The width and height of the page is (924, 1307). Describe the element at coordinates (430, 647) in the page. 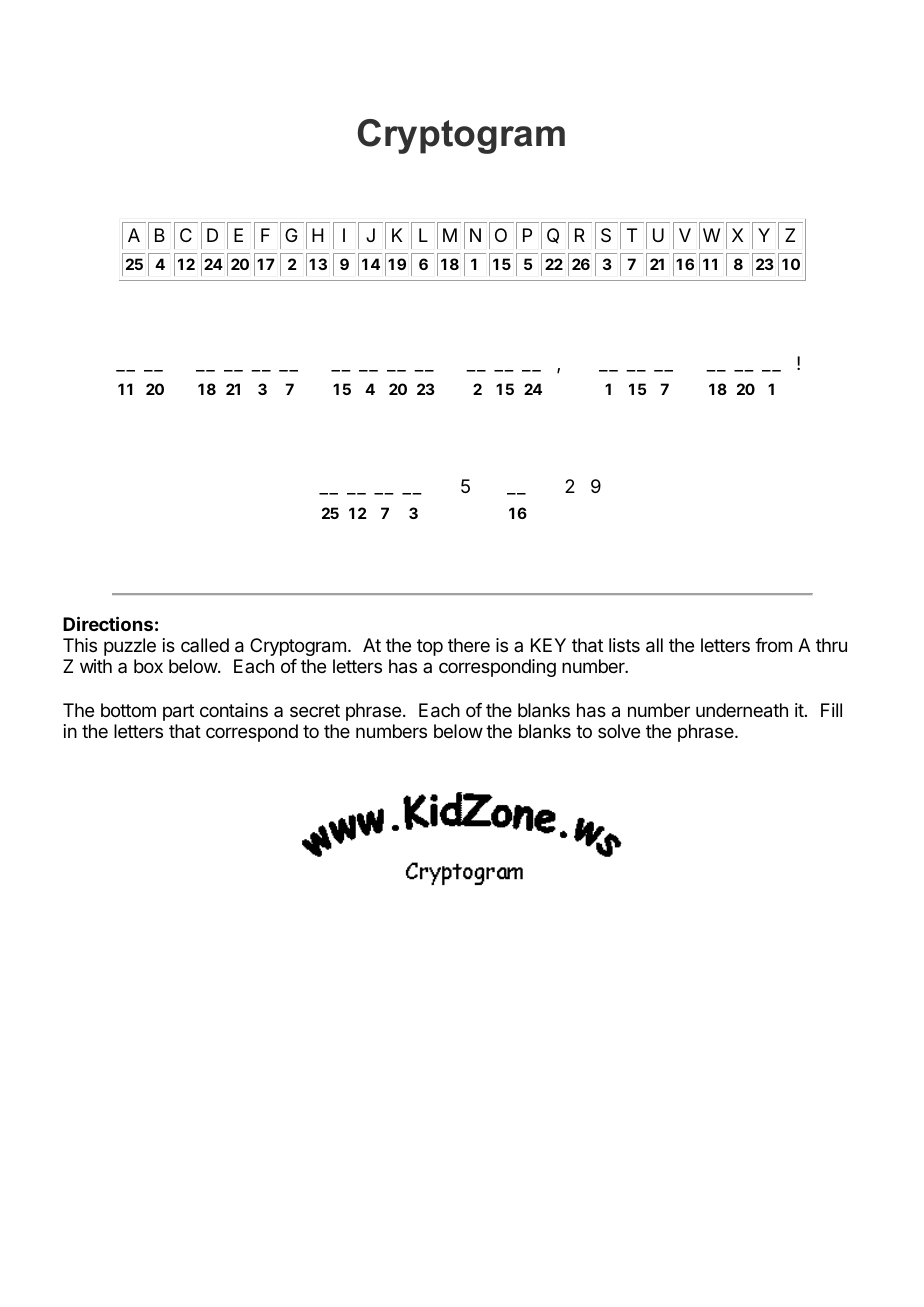

I see `top` at that location.
